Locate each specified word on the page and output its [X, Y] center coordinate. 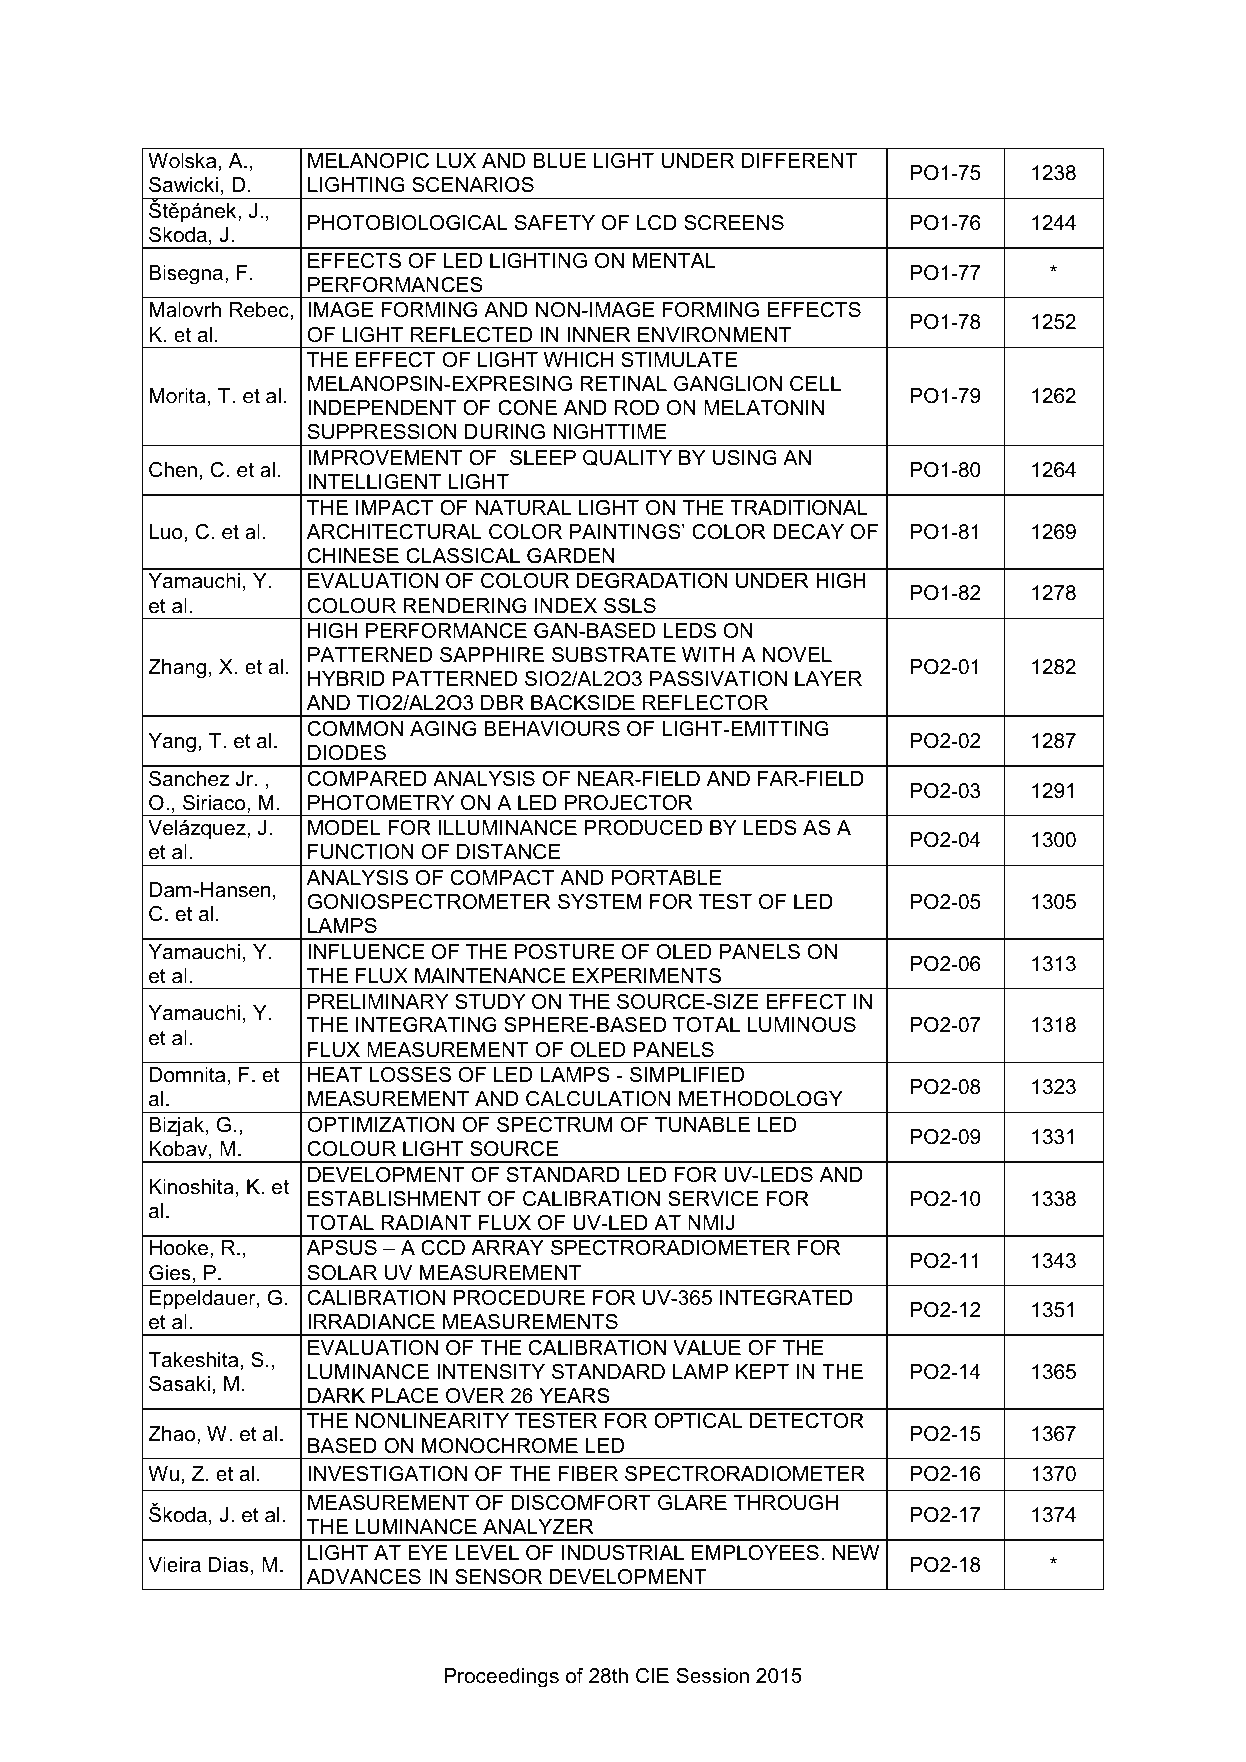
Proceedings [502, 1678]
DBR [502, 702]
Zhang [177, 669]
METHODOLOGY [761, 1099]
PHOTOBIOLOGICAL [407, 223]
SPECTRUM [555, 1125]
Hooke [180, 1249]
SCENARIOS [473, 185]
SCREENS [734, 223]
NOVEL [797, 655]
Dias [229, 1565]
